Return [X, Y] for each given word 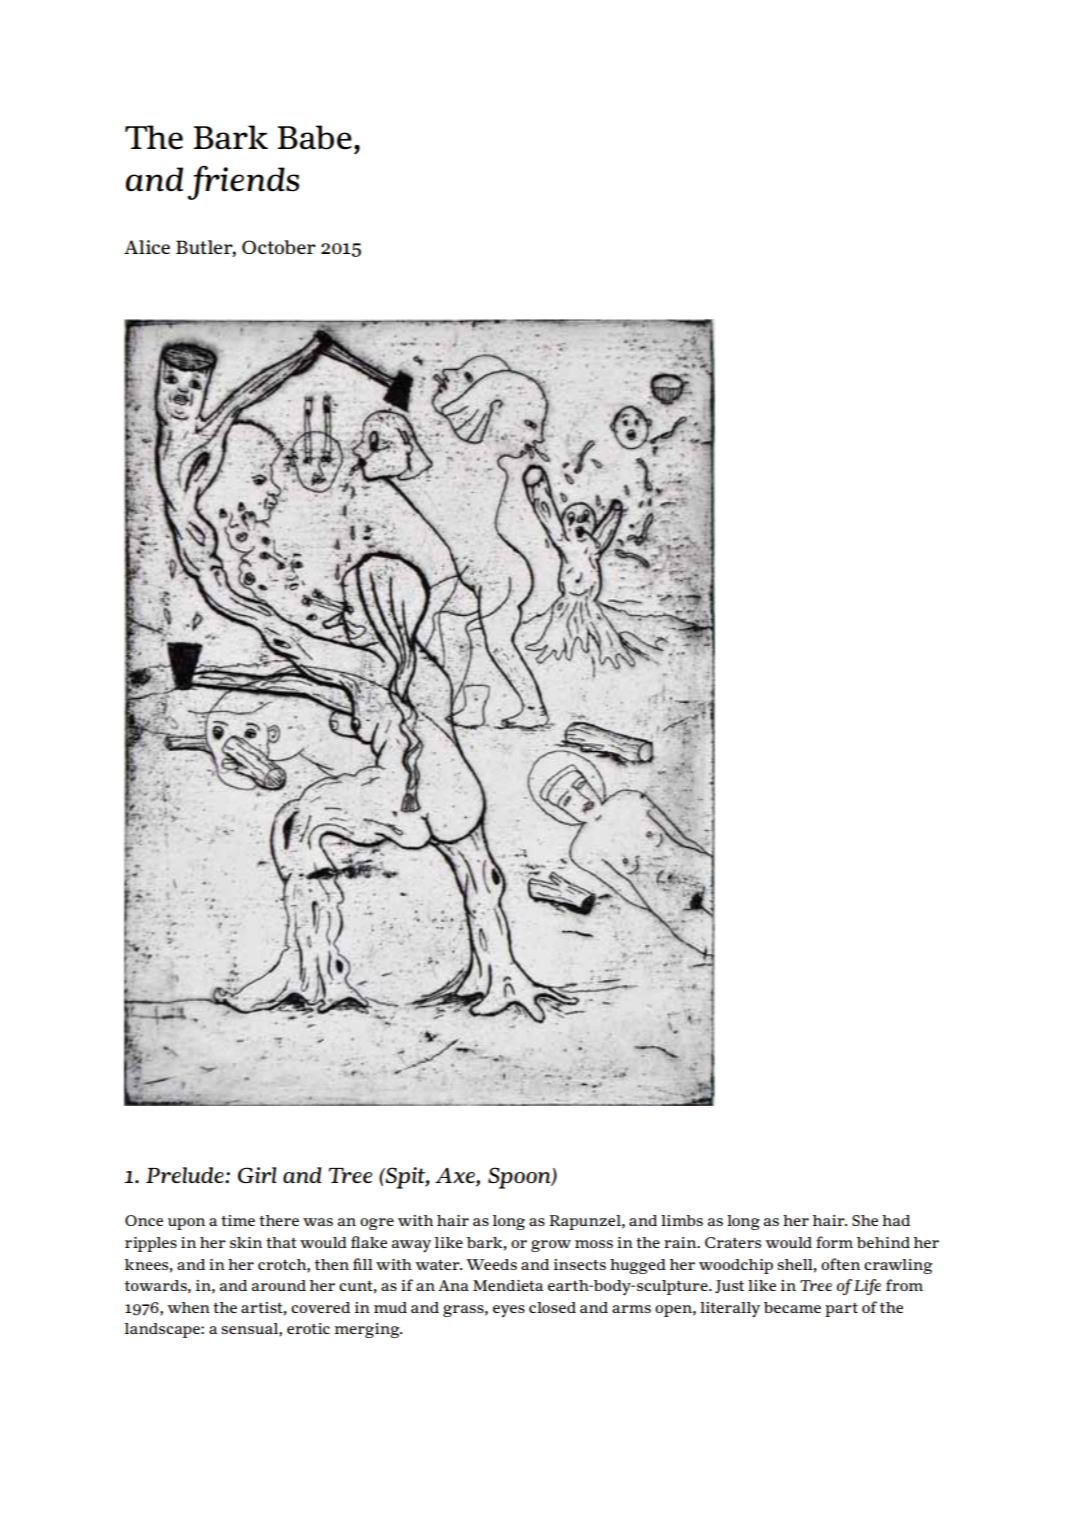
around [279, 1285]
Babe [314, 137]
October [279, 247]
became [792, 1307]
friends [243, 182]
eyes [509, 1311]
